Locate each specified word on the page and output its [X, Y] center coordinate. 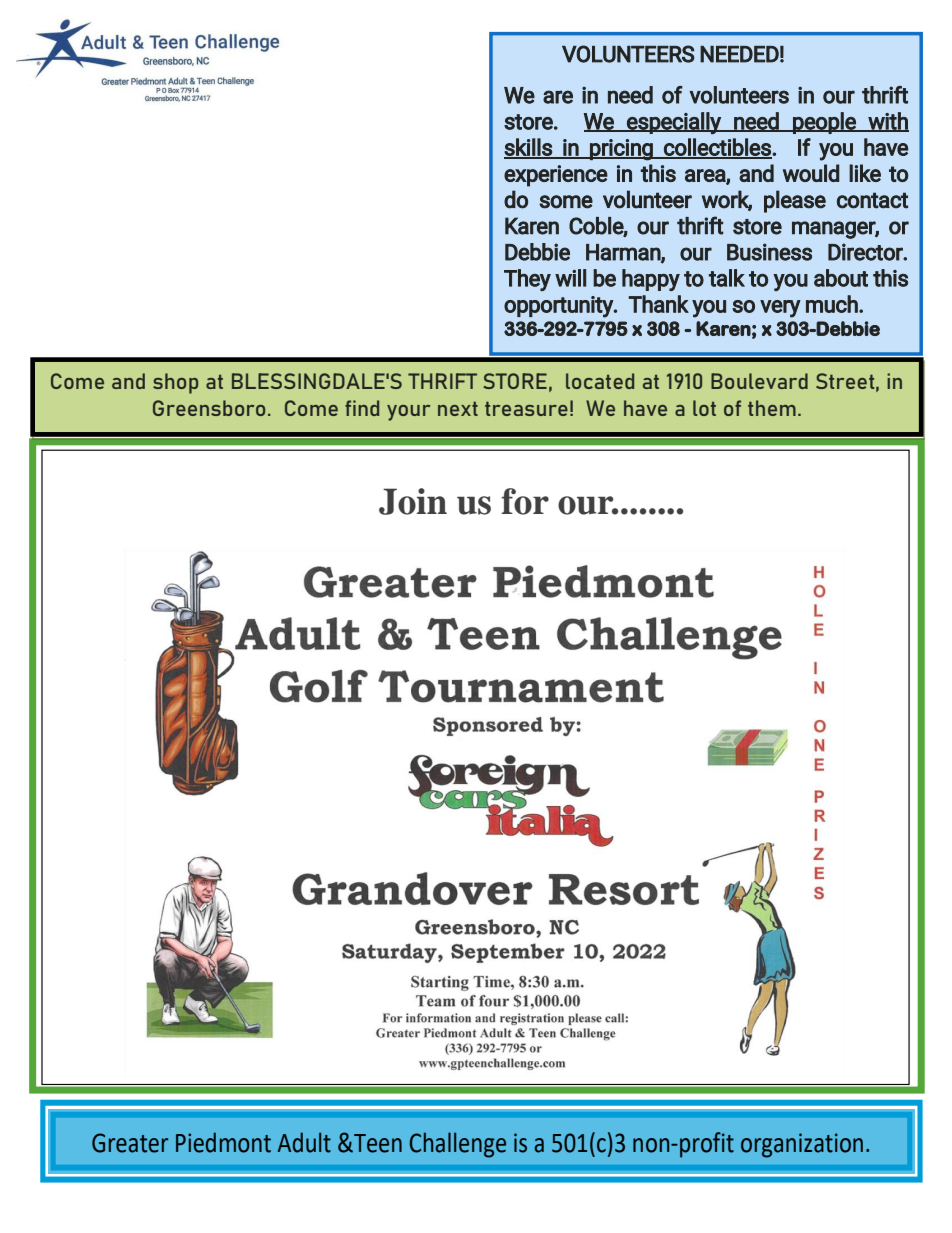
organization [802, 1145]
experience [556, 176]
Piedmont [223, 1142]
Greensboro [209, 408]
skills [529, 148]
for [525, 501]
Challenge [458, 1145]
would [811, 173]
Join [413, 501]
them [772, 408]
